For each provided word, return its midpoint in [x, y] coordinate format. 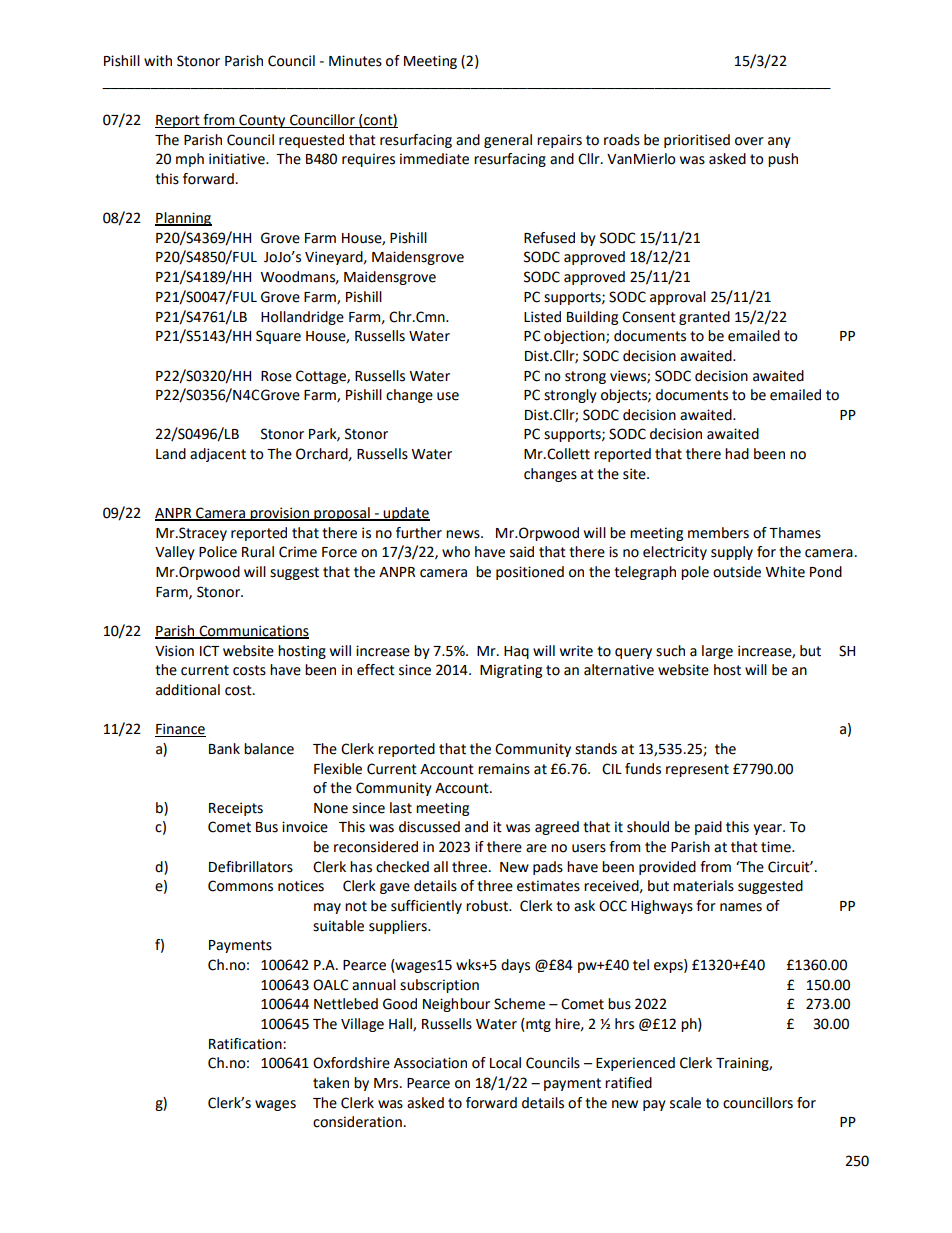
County [262, 121]
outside [737, 572]
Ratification [246, 1044]
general [508, 141]
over [749, 141]
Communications [253, 632]
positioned [530, 573]
